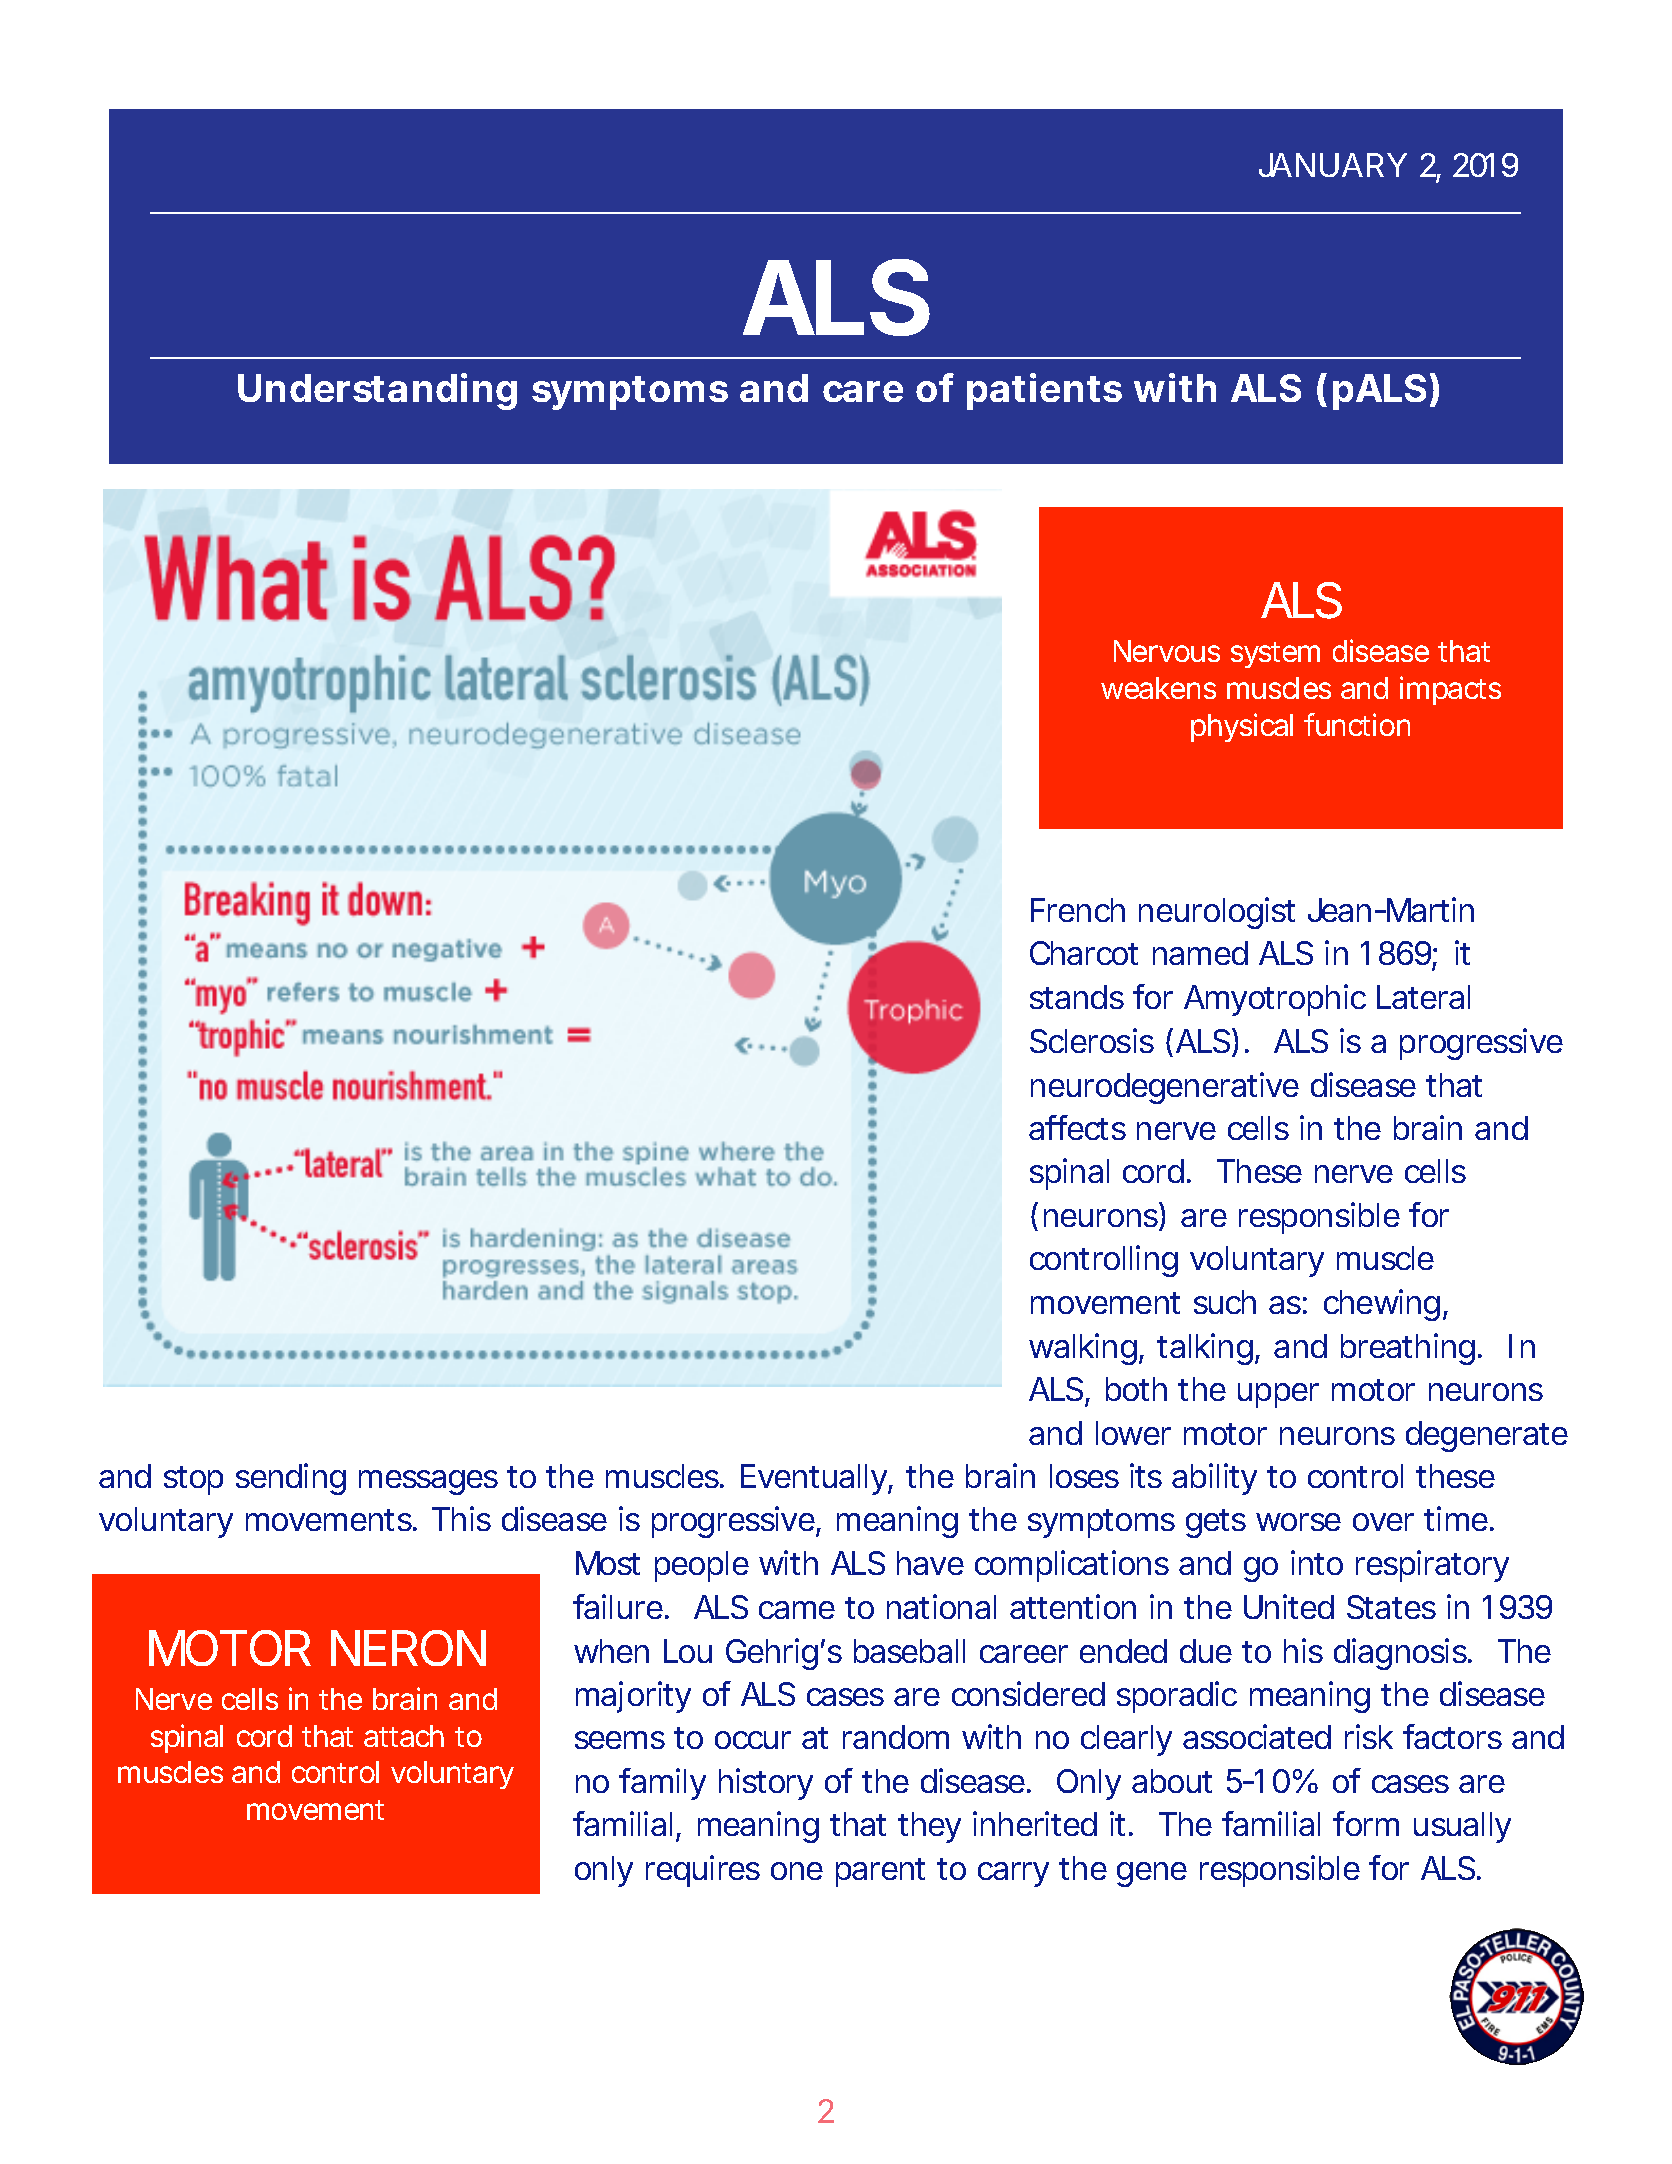 The image size is (1672, 2164). I want to click on JANUARY, so click(1333, 165).
